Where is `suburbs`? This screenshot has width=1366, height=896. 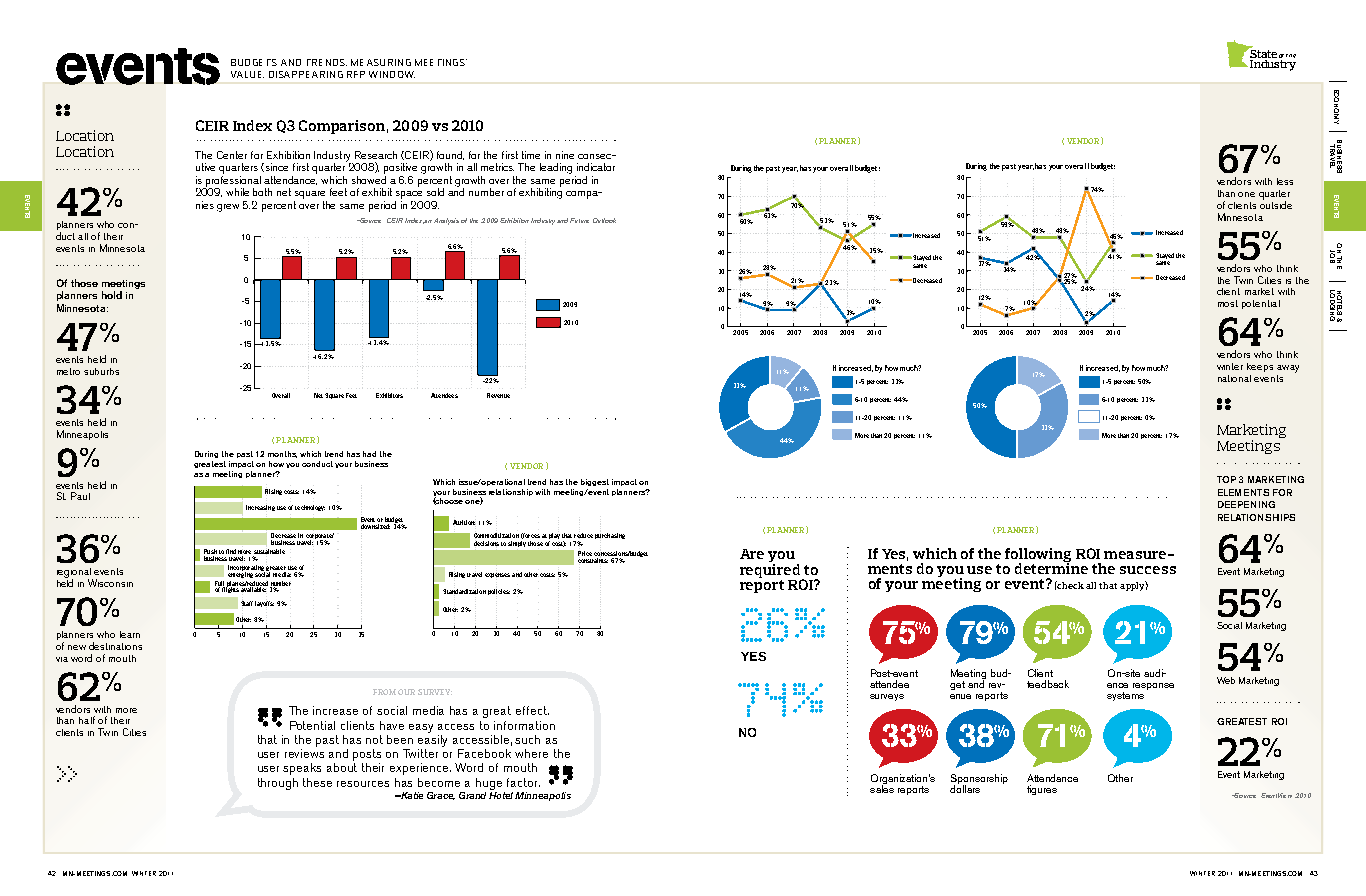 suburbs is located at coordinates (101, 371).
